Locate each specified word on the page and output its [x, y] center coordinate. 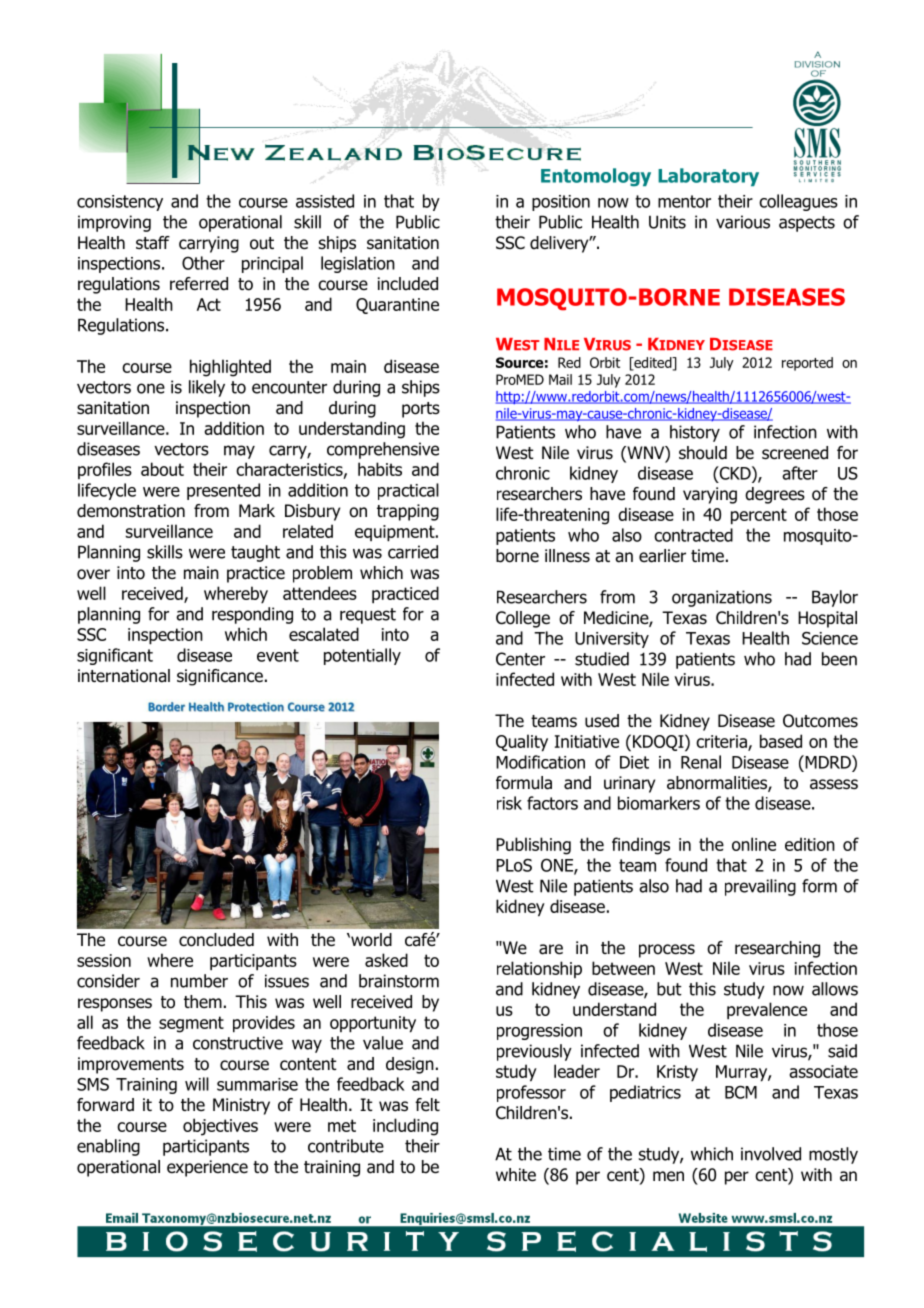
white [516, 1175]
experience [207, 1168]
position [561, 203]
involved [771, 1154]
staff [153, 243]
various [743, 222]
